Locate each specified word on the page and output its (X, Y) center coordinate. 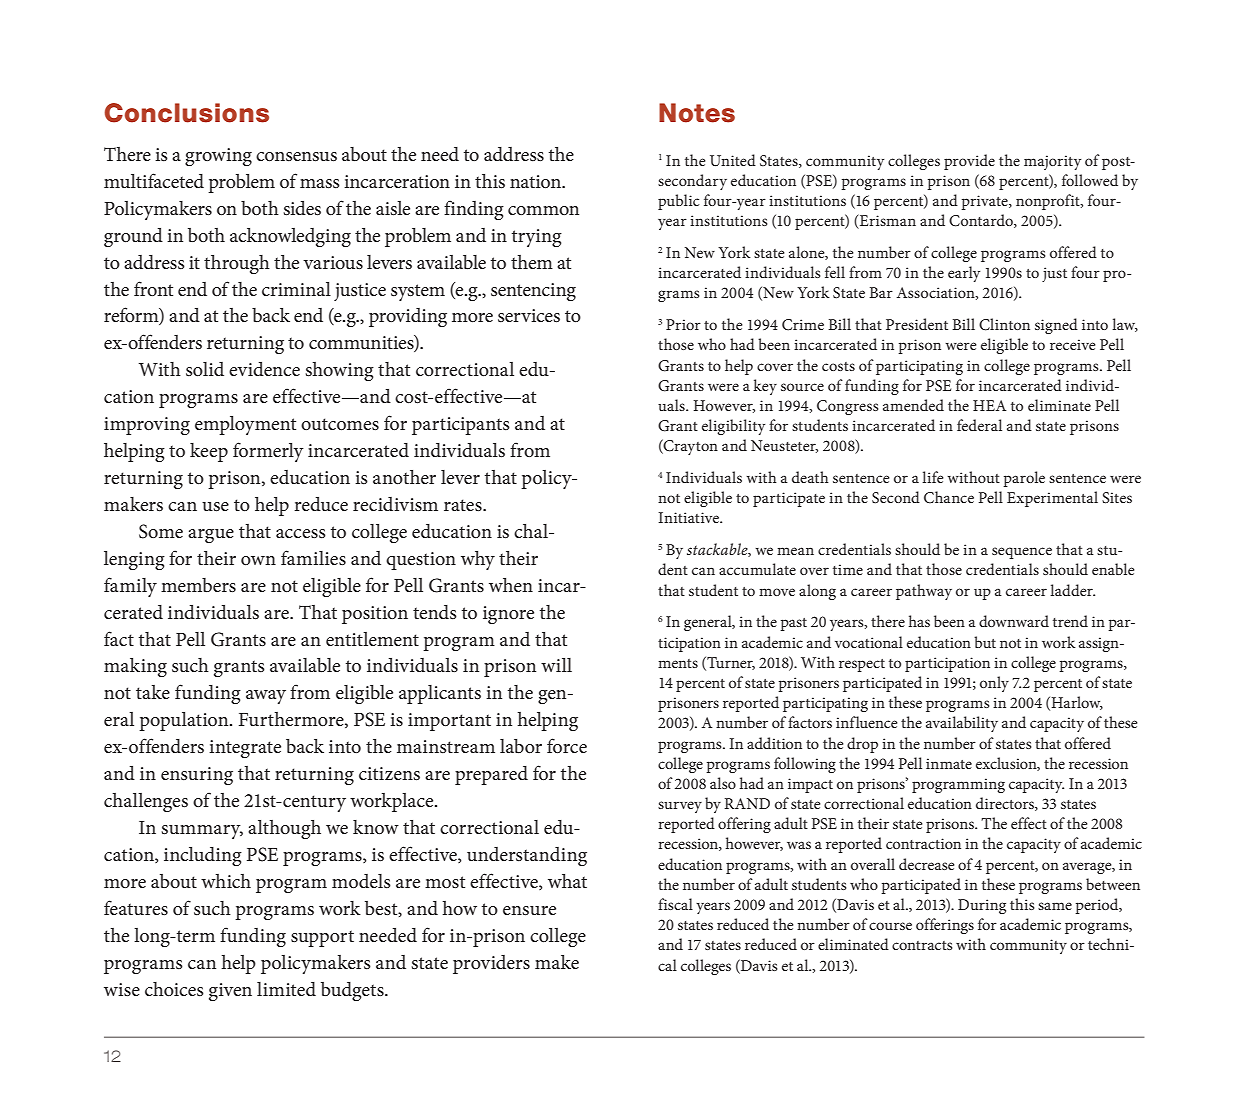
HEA (989, 405)
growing (218, 157)
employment (245, 425)
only (994, 684)
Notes (697, 113)
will (556, 665)
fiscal (675, 904)
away (266, 697)
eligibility (733, 427)
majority (1052, 162)
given (230, 992)
